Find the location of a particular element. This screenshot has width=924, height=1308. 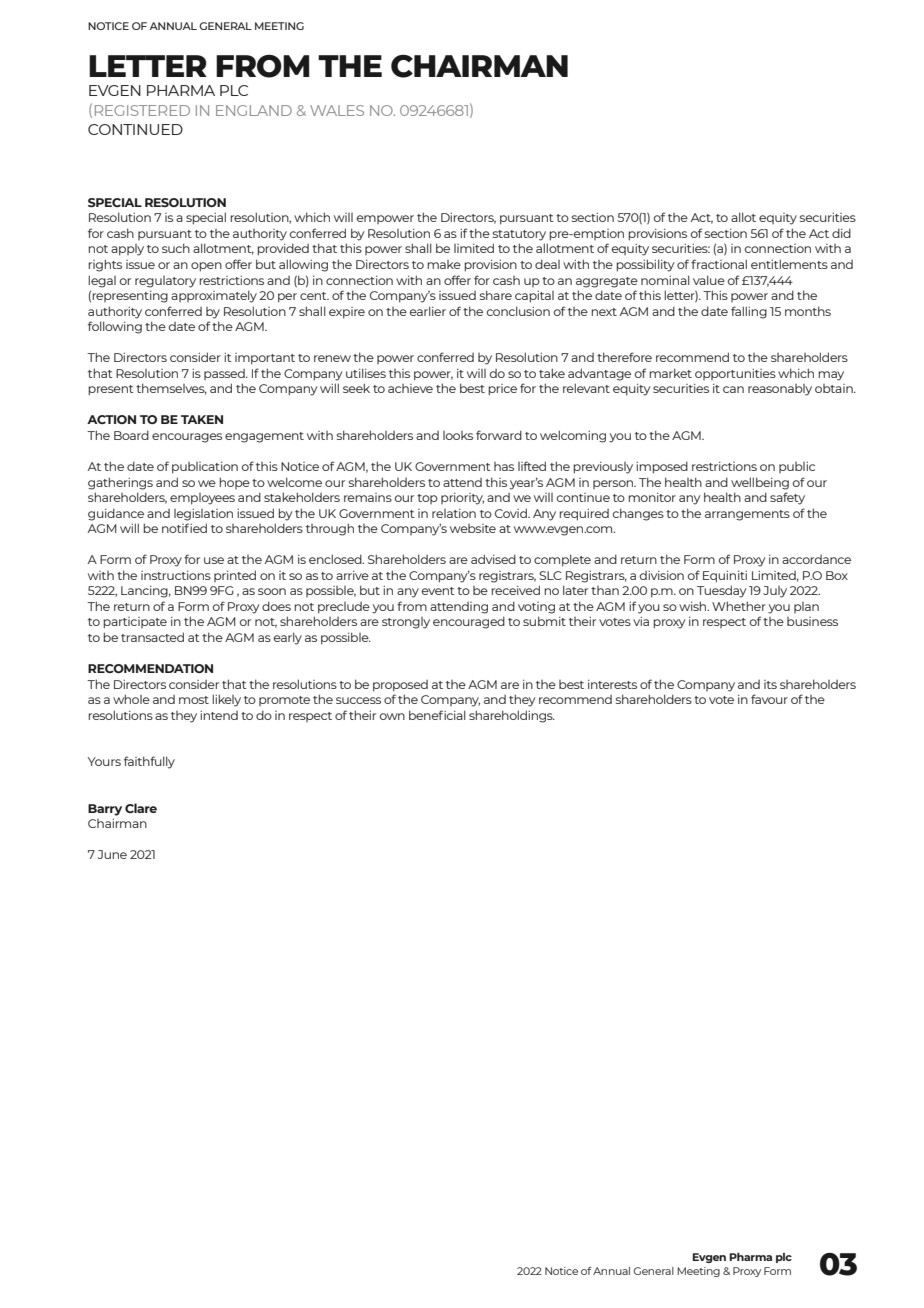

event is located at coordinates (438, 591).
